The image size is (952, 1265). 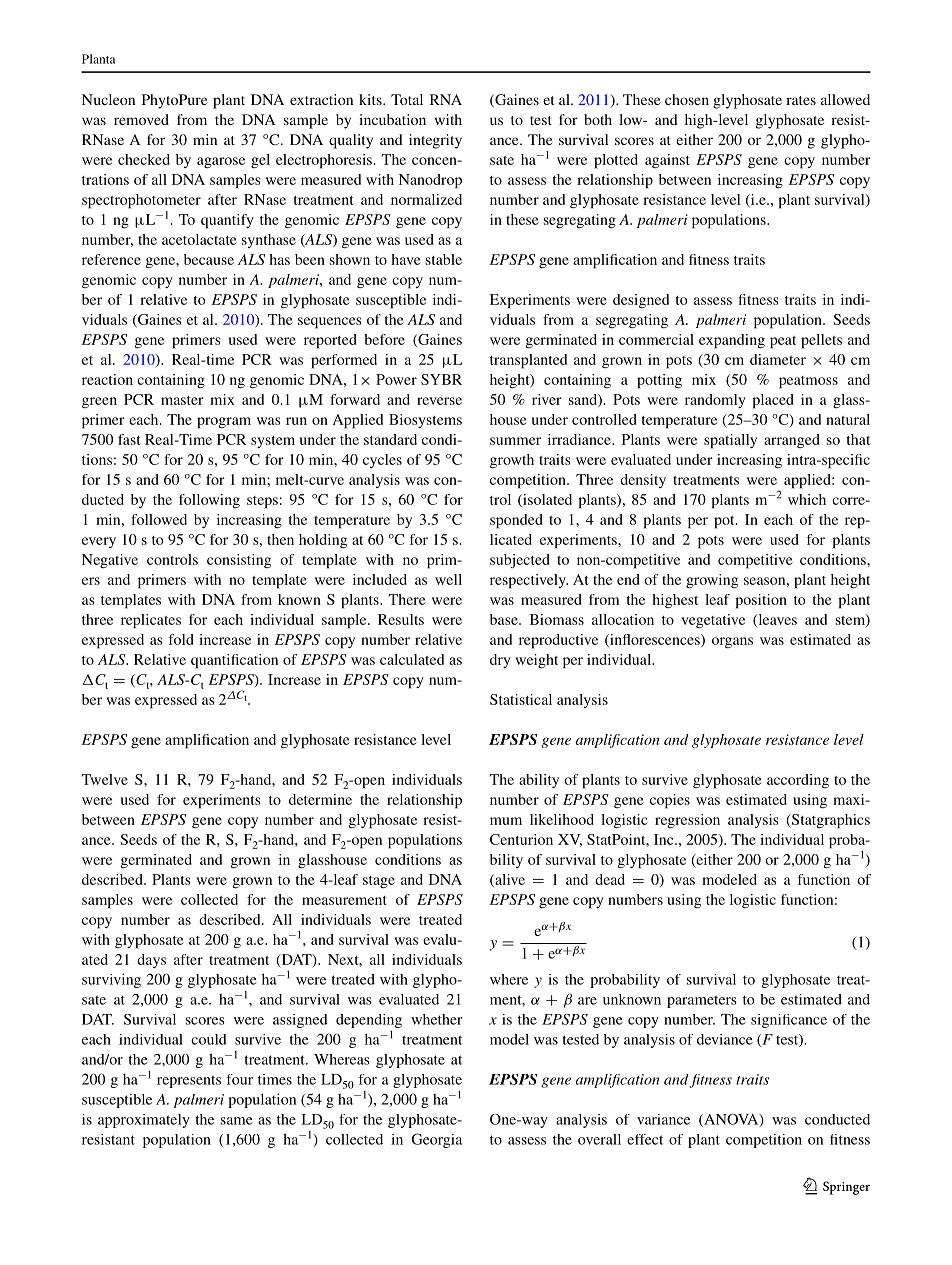 What do you see at coordinates (151, 961) in the screenshot?
I see `days` at bounding box center [151, 961].
